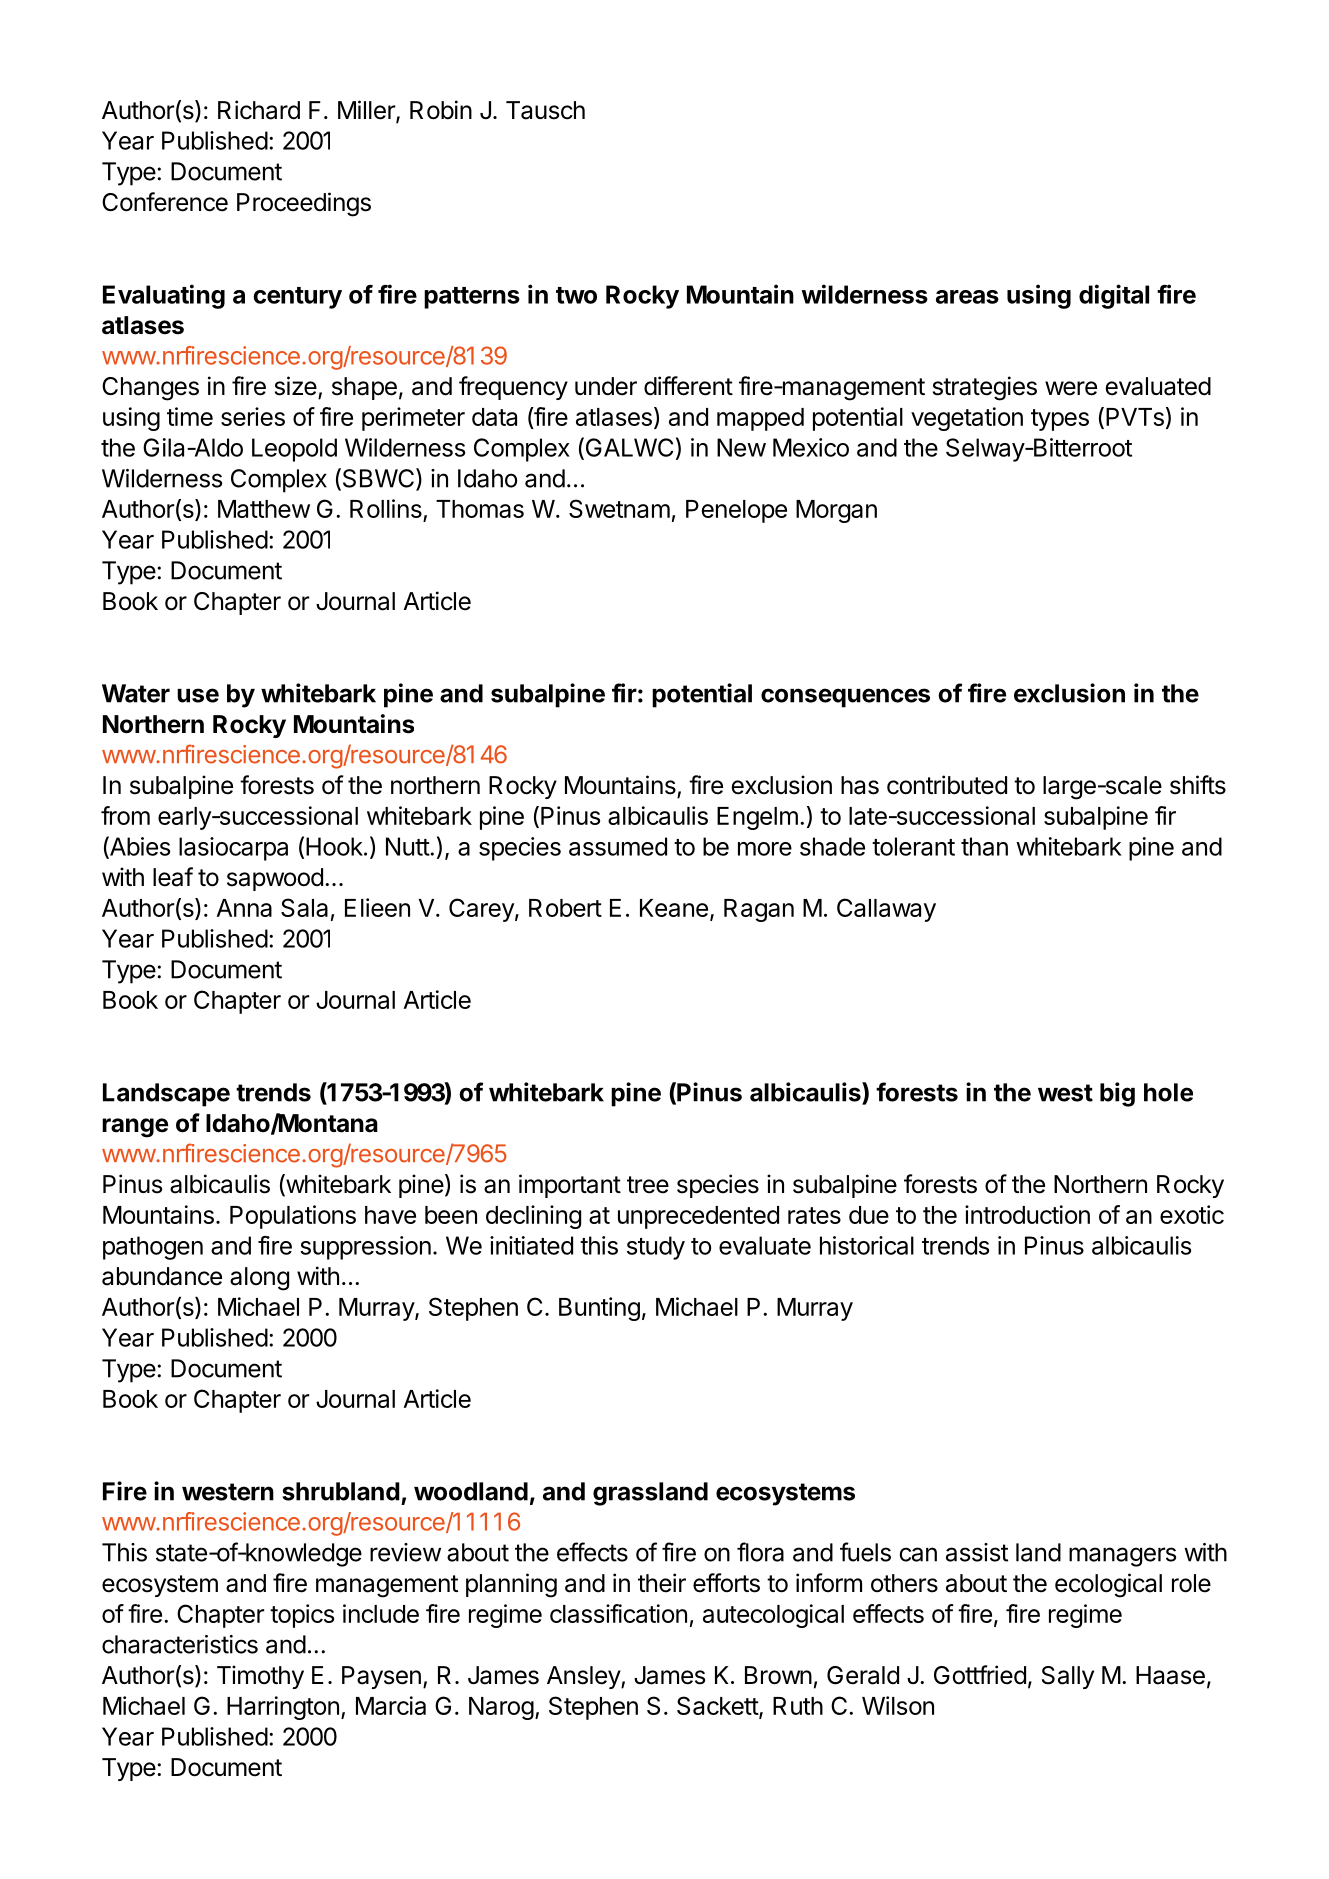 This screenshot has width=1329, height=1879. I want to click on tree, so click(648, 1185).
